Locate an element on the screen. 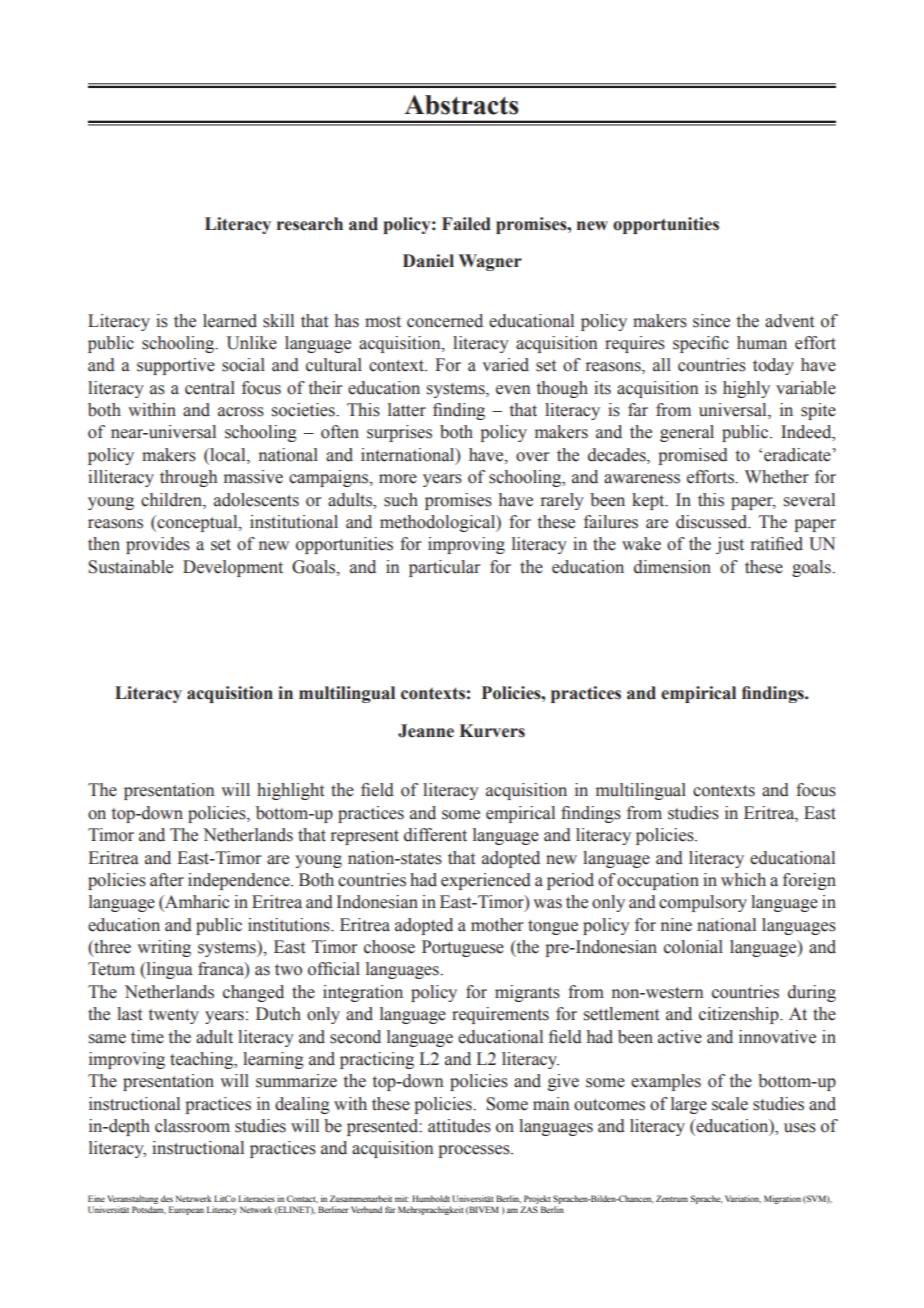 This screenshot has width=924, height=1308. Whether is located at coordinates (777, 477).
